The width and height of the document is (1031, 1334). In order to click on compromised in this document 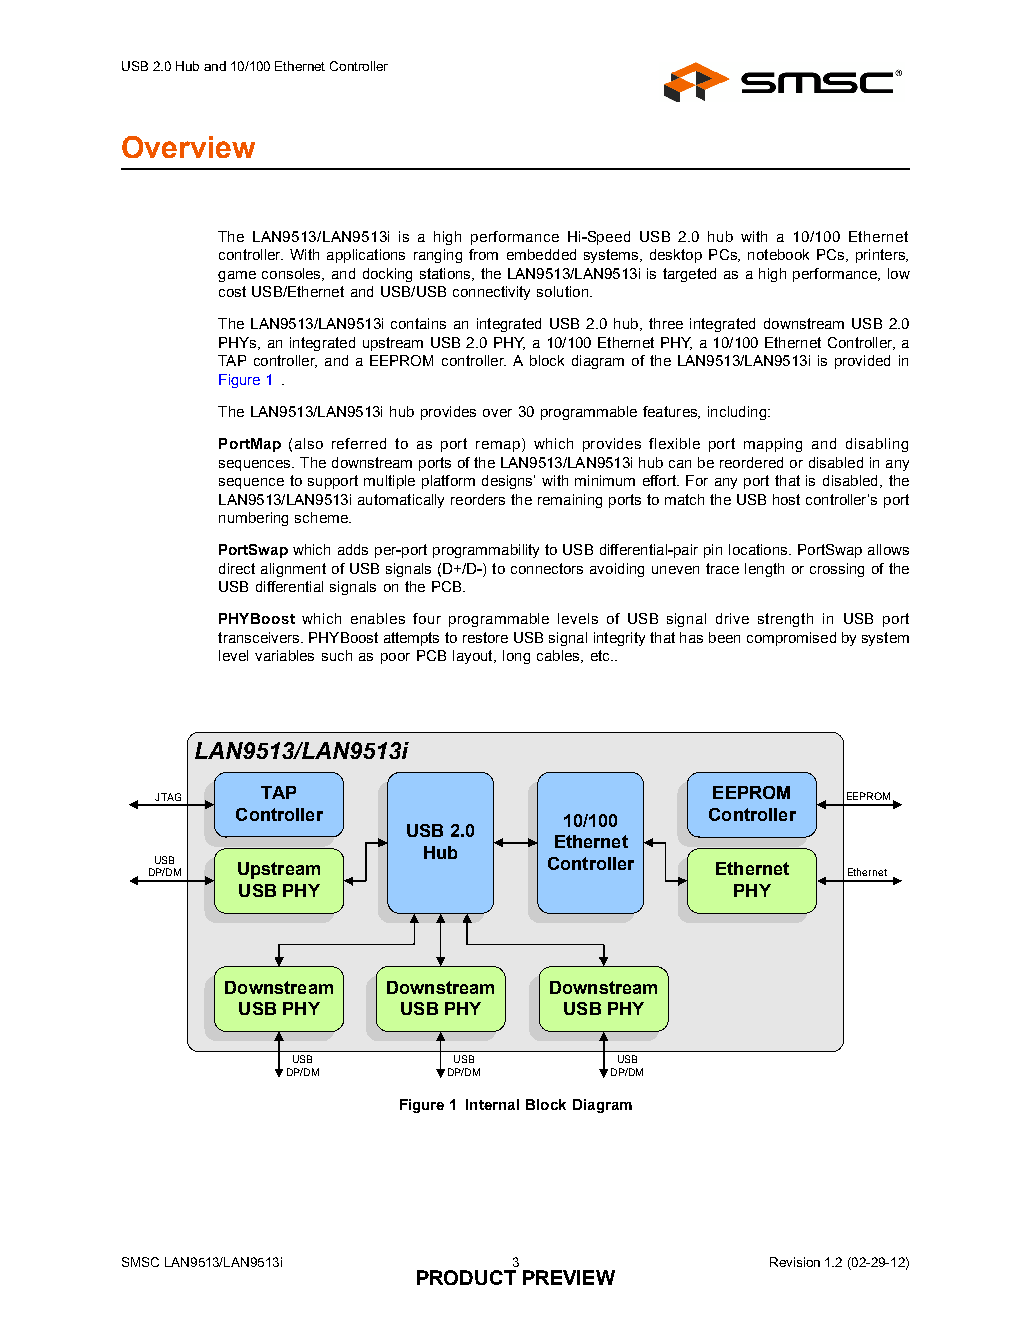, I will do `click(791, 639)`.
